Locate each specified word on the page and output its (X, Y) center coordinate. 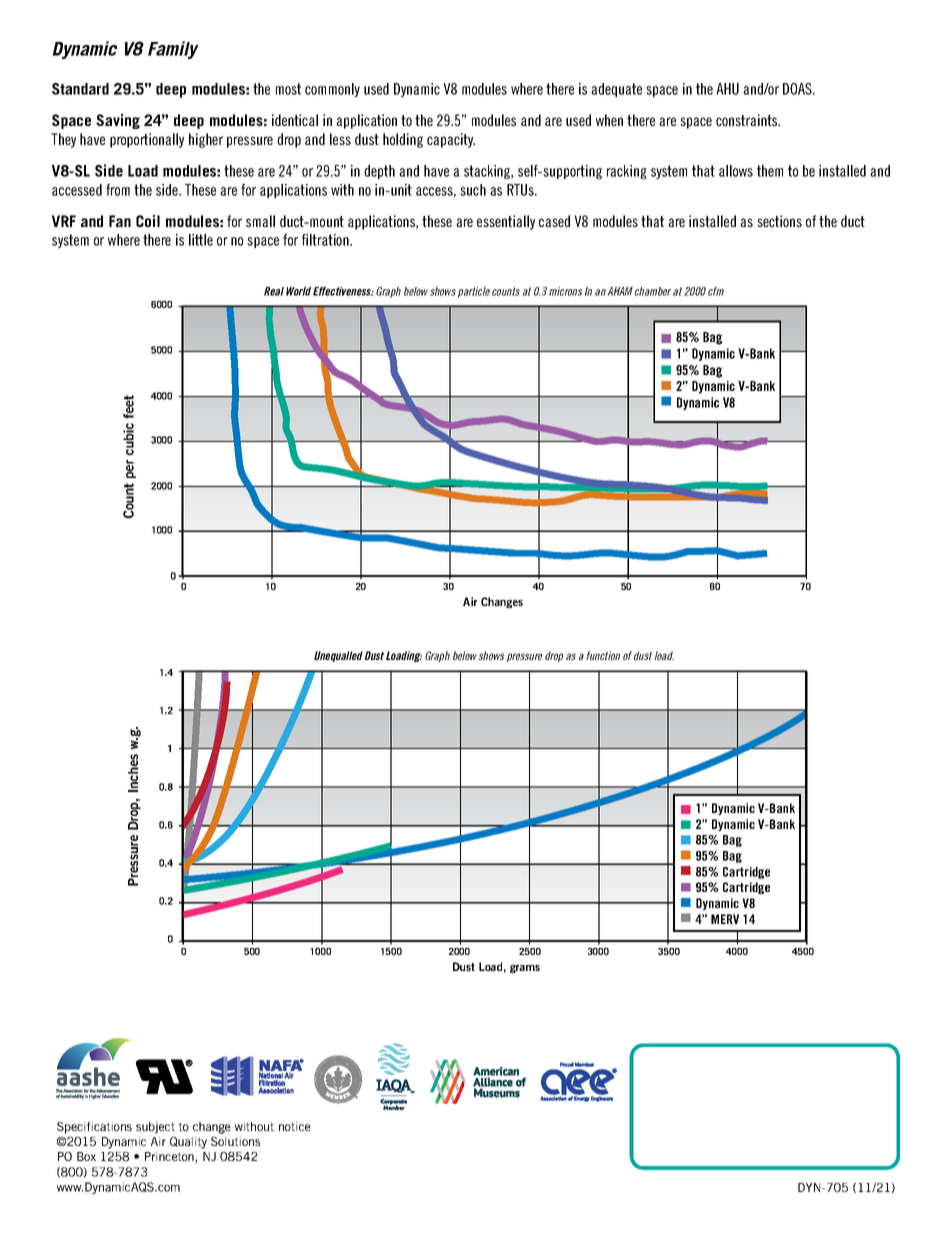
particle (474, 292)
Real (274, 291)
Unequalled (338, 656)
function (603, 655)
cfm (716, 291)
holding (403, 140)
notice (295, 1126)
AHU (727, 89)
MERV (725, 919)
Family (173, 50)
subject (155, 1128)
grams (525, 969)
